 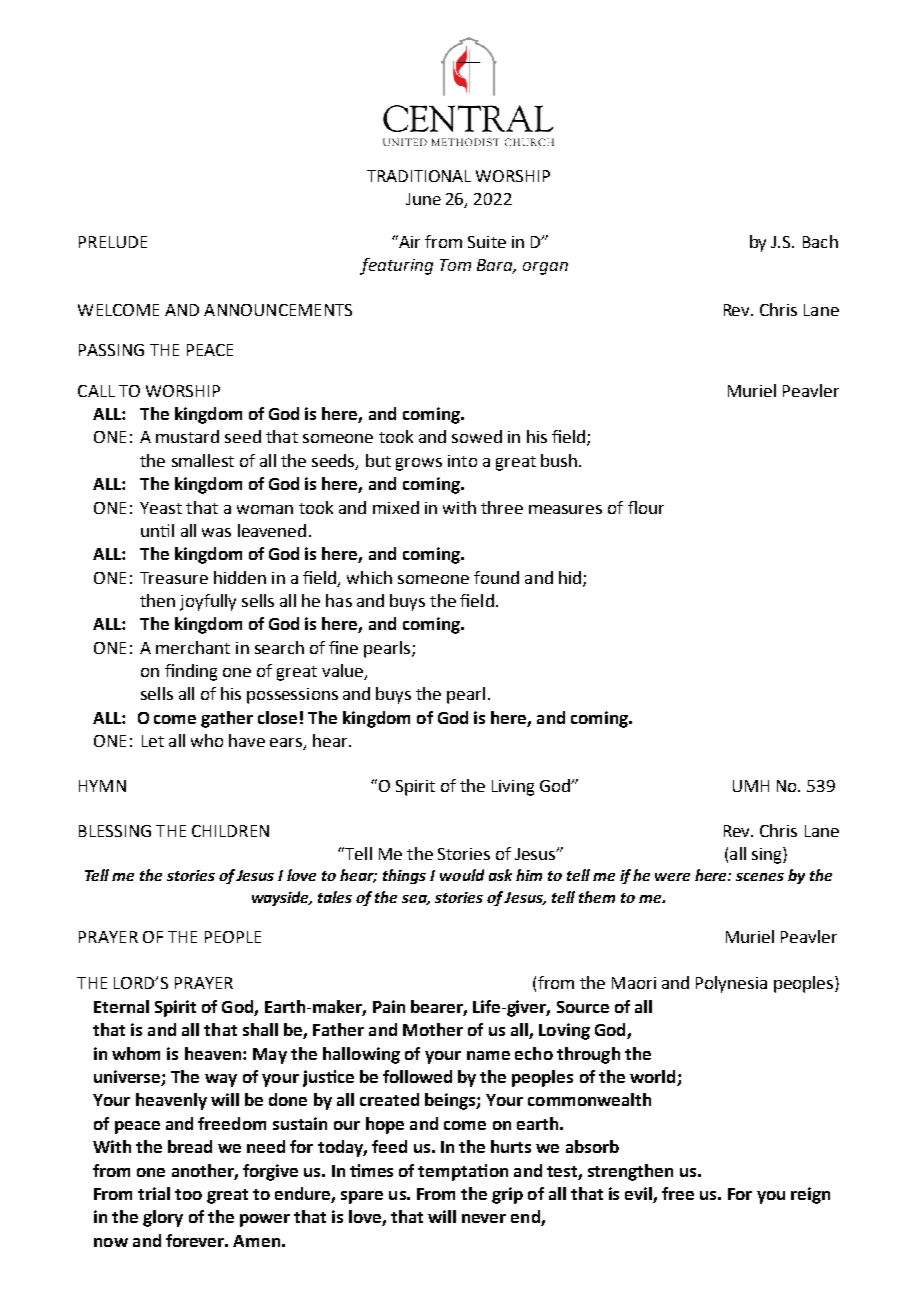 I want to click on Bach, so click(x=820, y=241).
